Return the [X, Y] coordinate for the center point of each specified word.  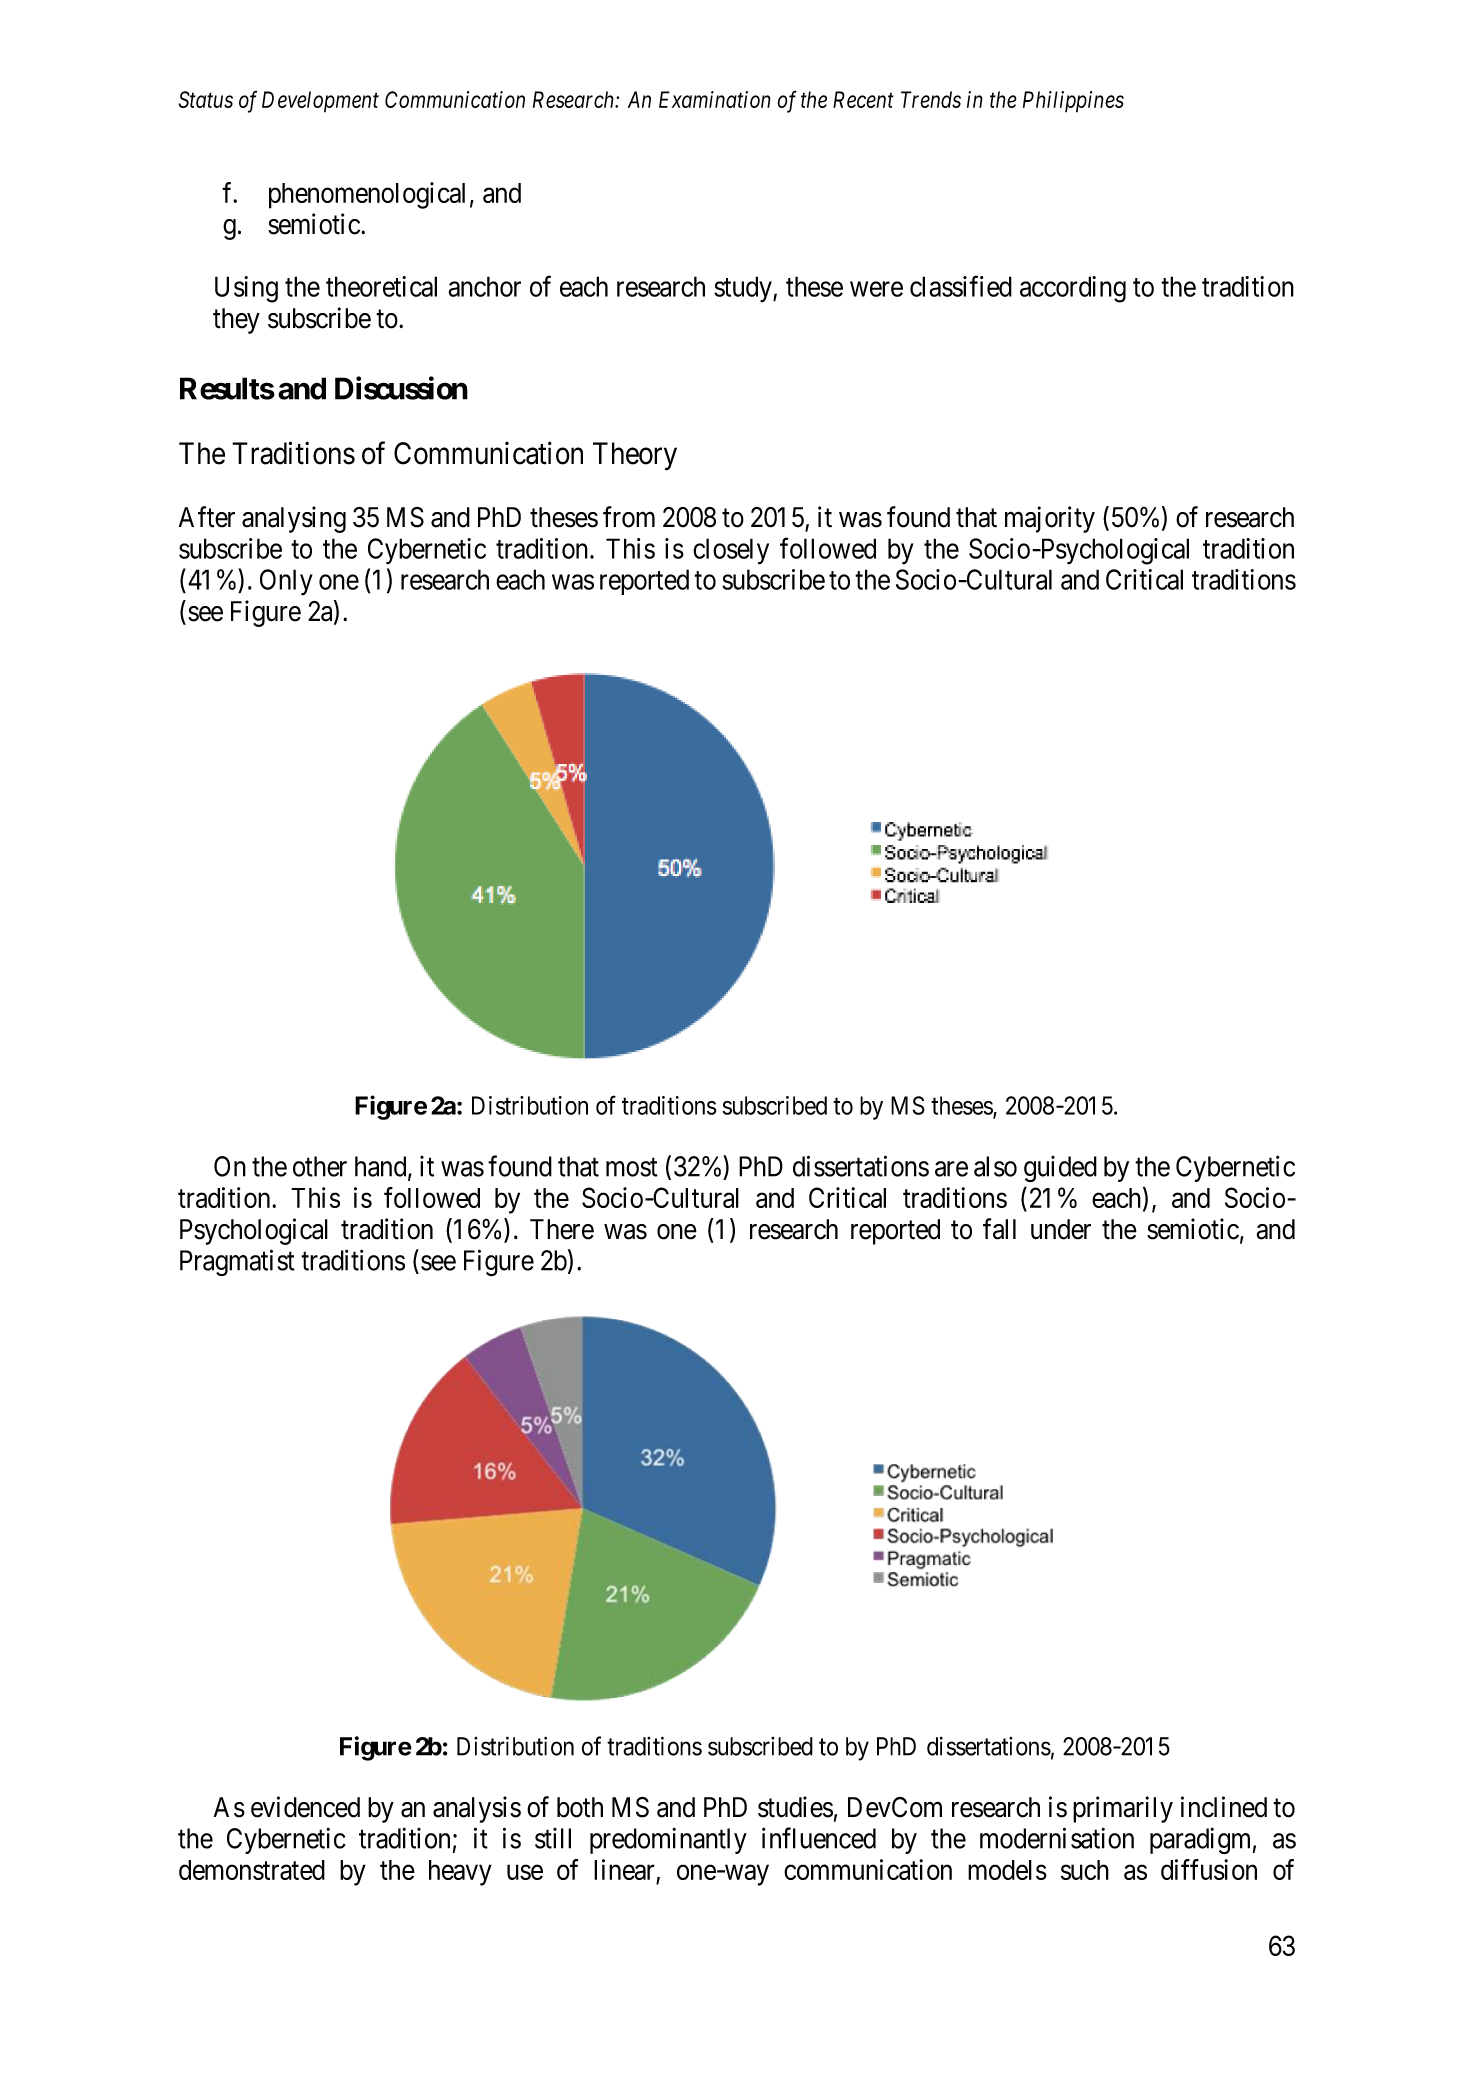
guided [1060, 1169]
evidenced [305, 1807]
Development [320, 102]
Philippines [1073, 102]
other [320, 1166]
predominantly [668, 1841]
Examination [715, 99]
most [632, 1167]
